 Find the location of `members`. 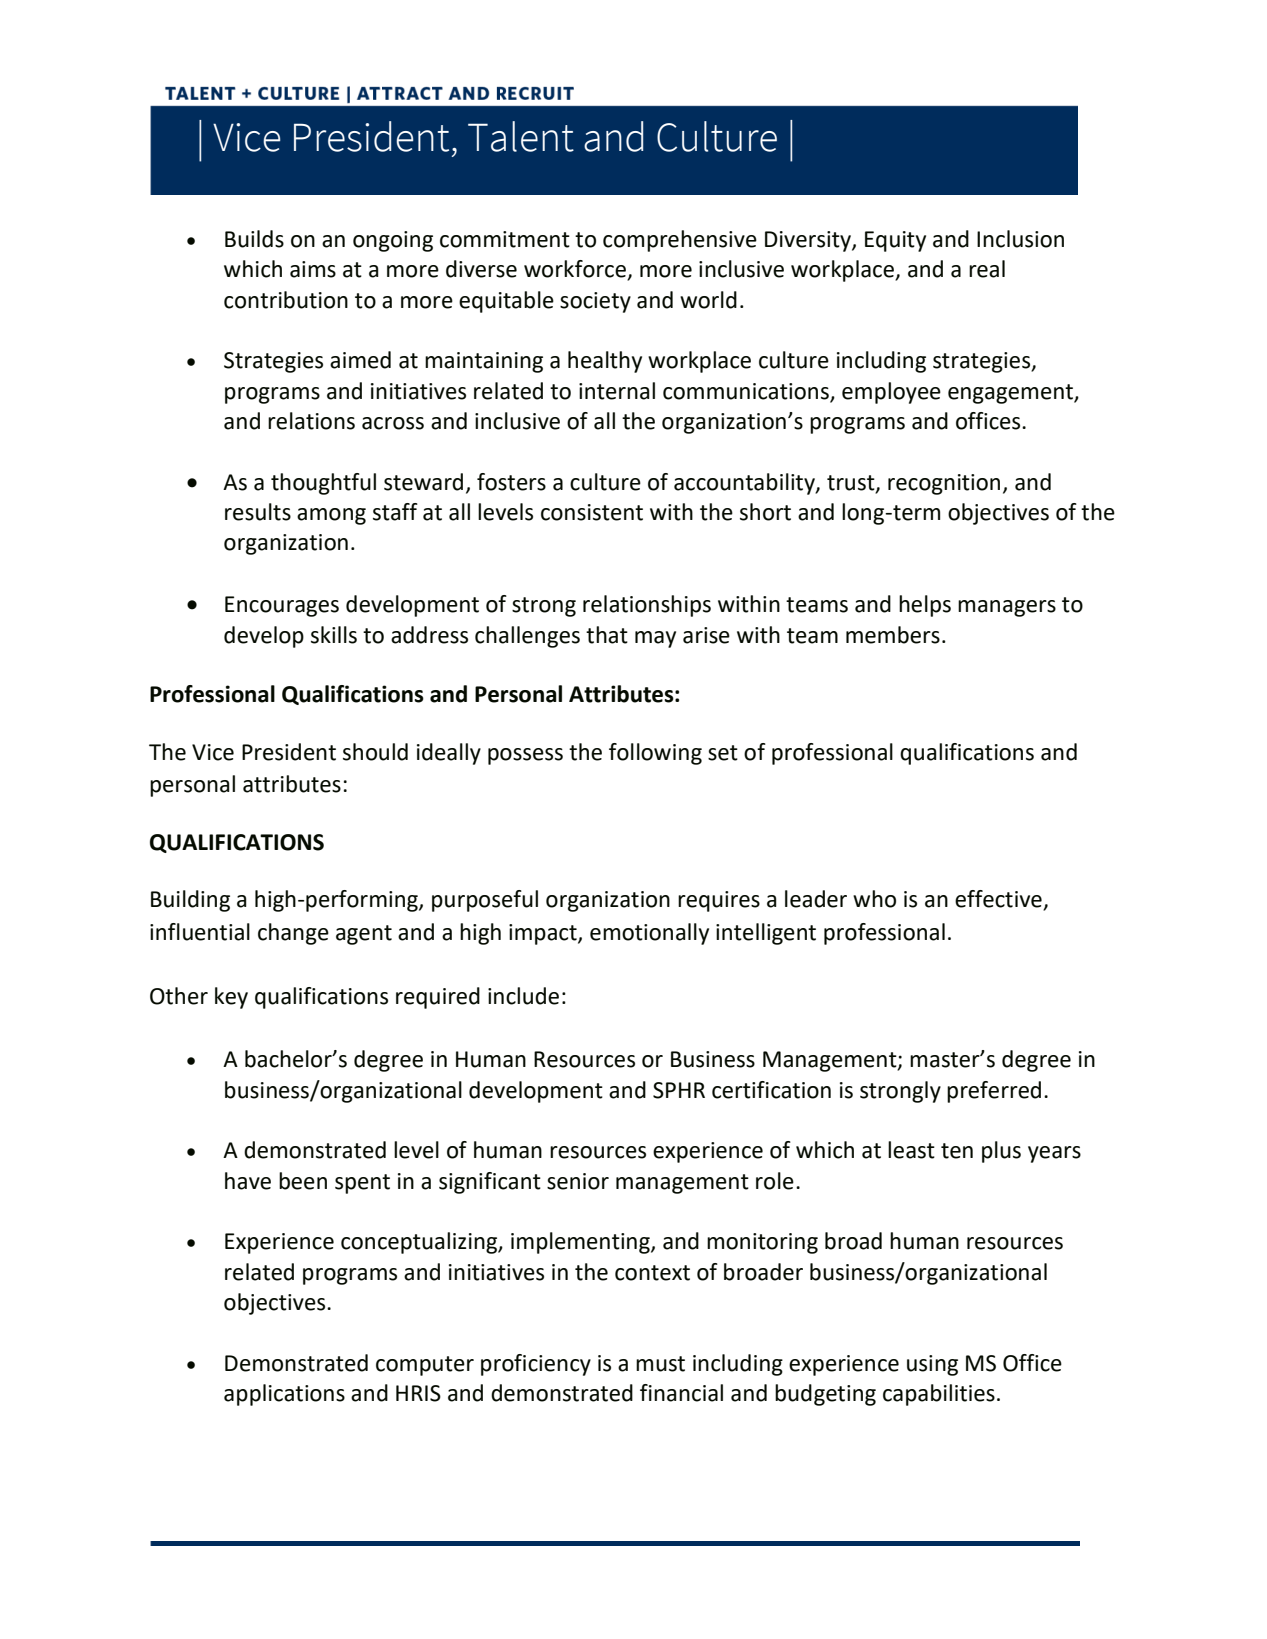

members is located at coordinates (893, 635).
